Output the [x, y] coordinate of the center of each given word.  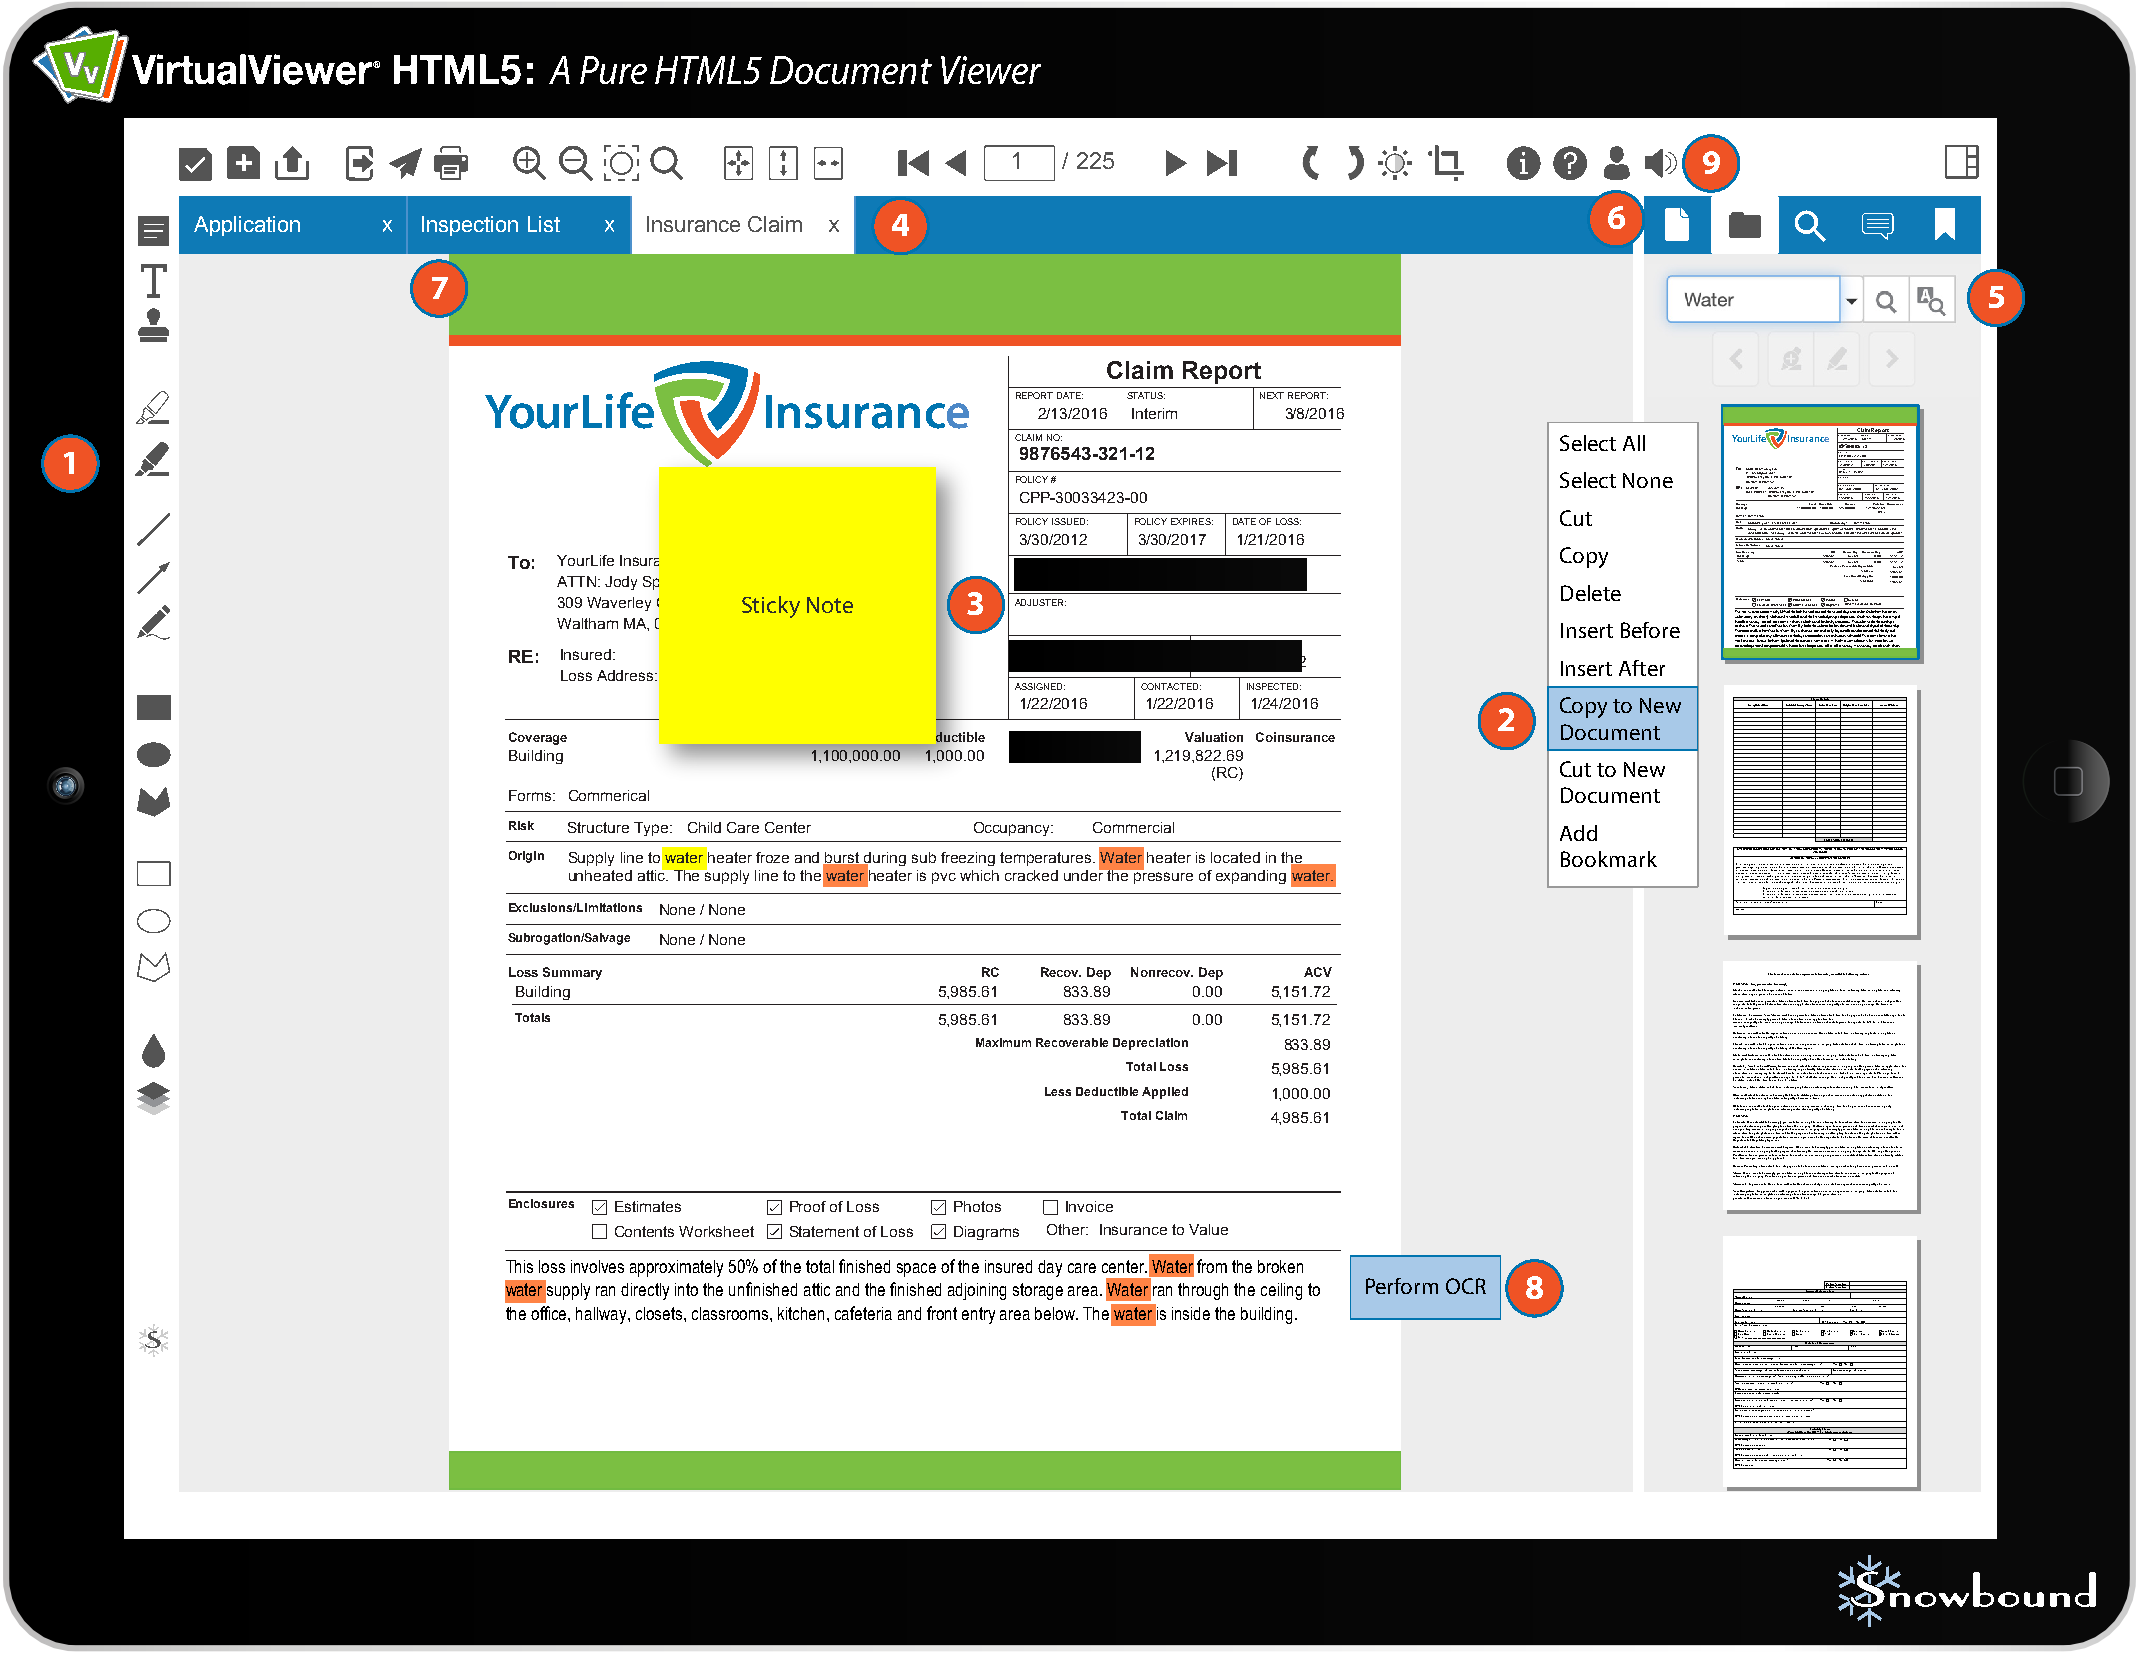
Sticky [771, 607]
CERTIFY [1781, 848]
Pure [613, 70]
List [544, 224]
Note [830, 605]
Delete [1591, 593]
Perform [1402, 1286]
